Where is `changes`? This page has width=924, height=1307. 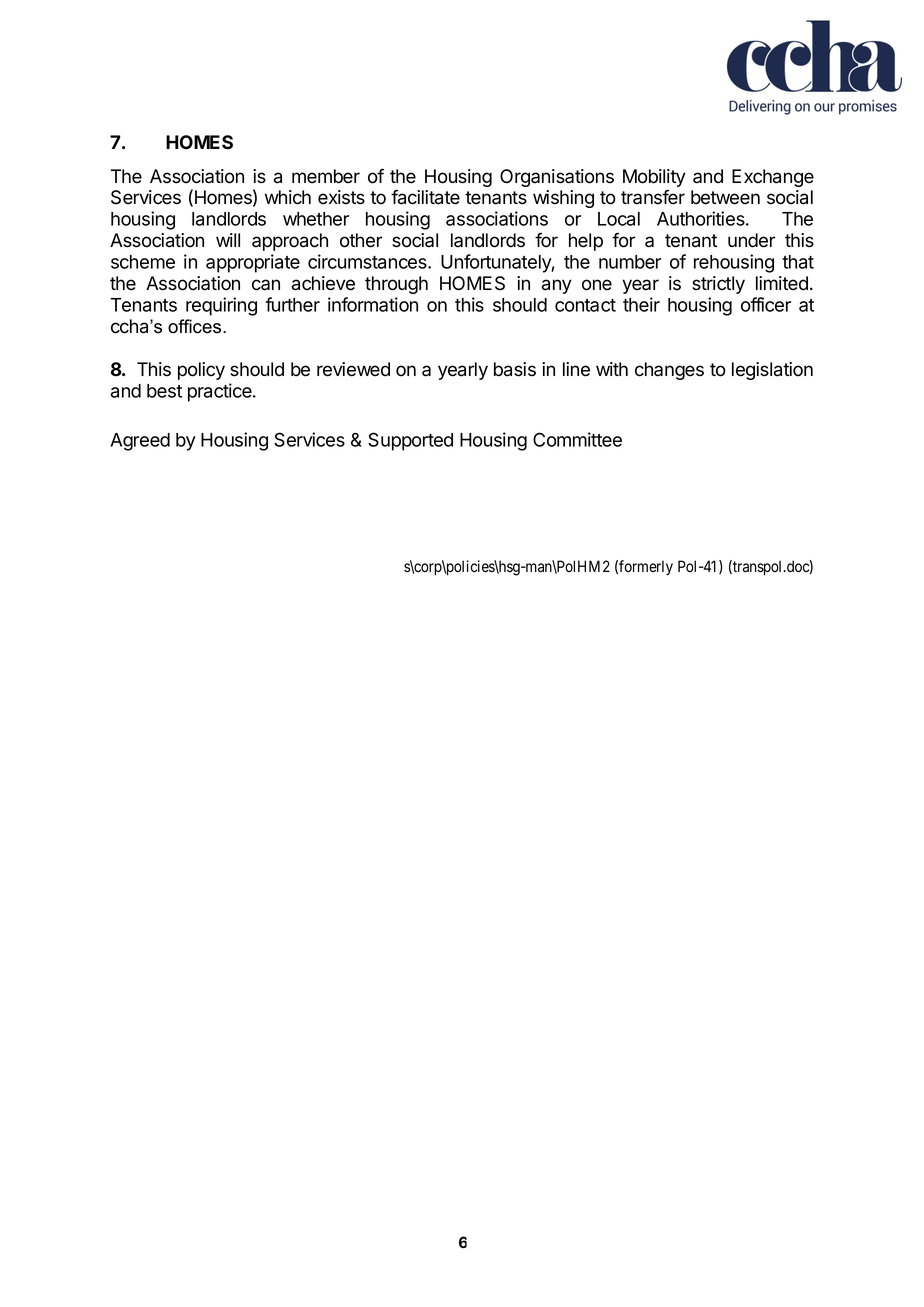
changes is located at coordinates (669, 371).
